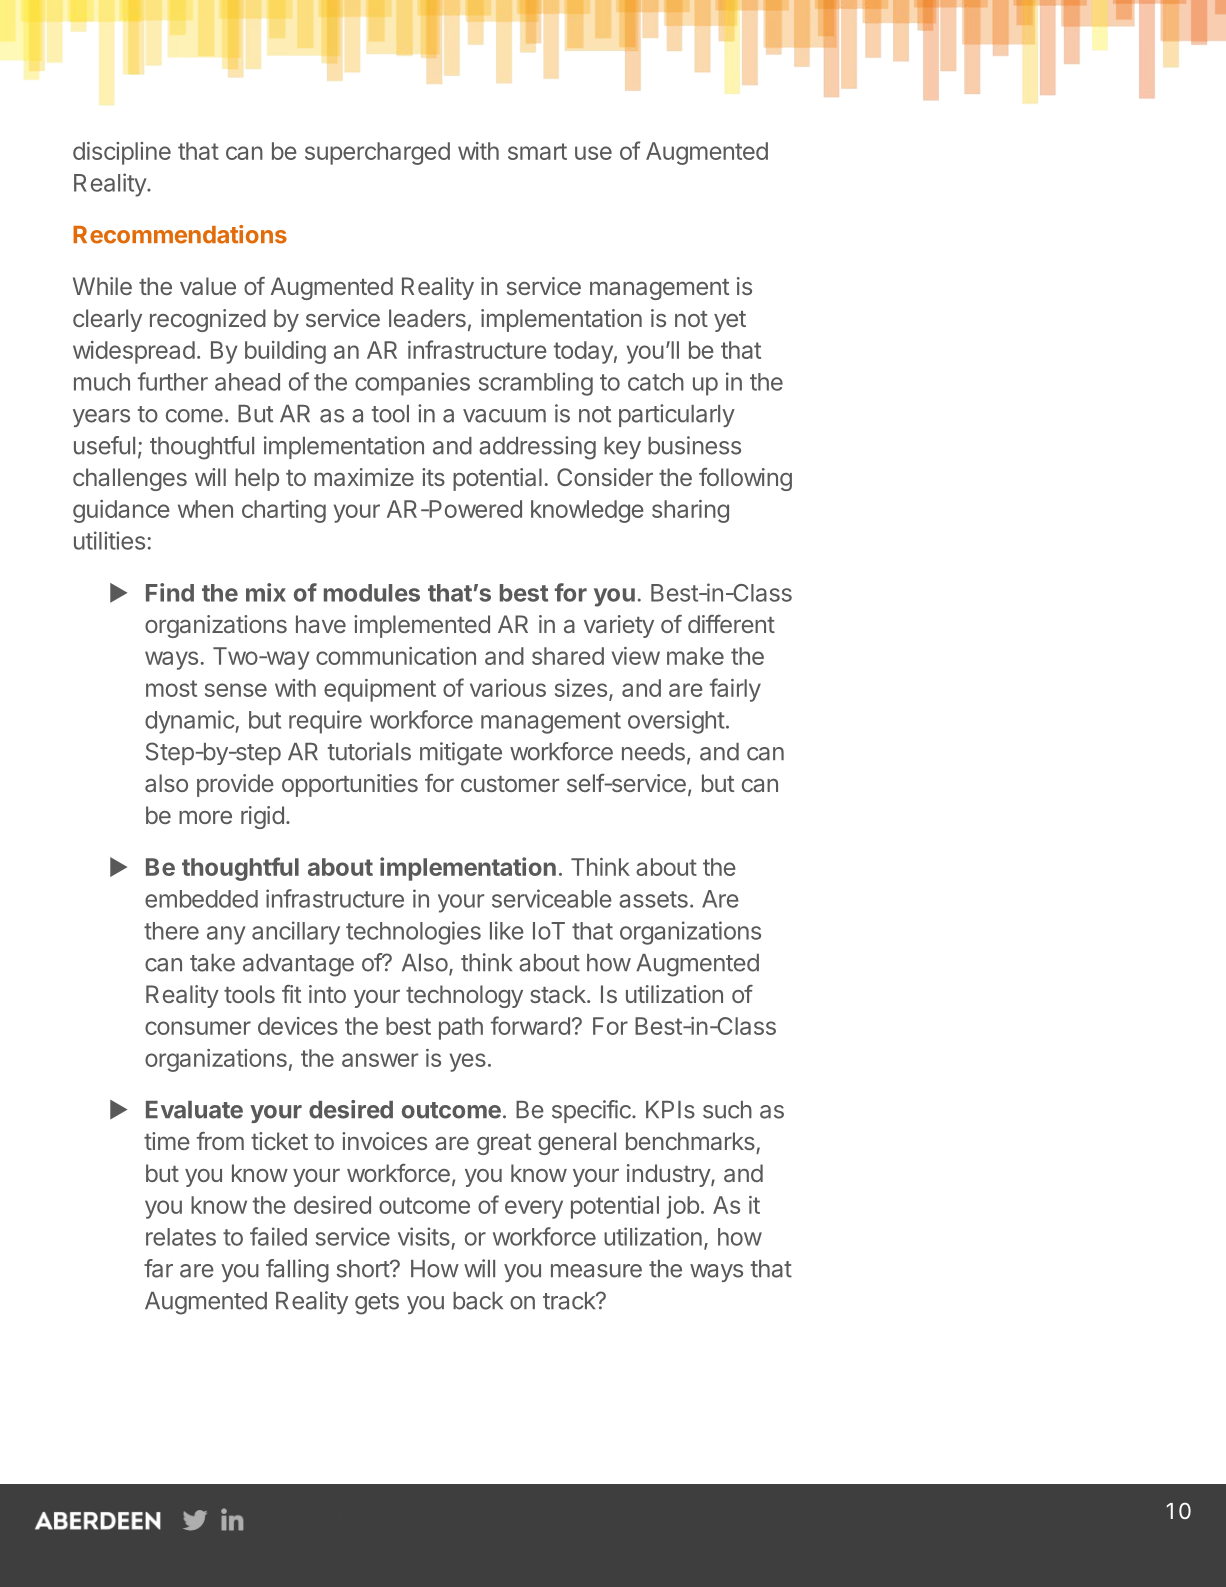 This image has height=1587, width=1226. What do you see at coordinates (682, 1207) in the image?
I see `job` at bounding box center [682, 1207].
